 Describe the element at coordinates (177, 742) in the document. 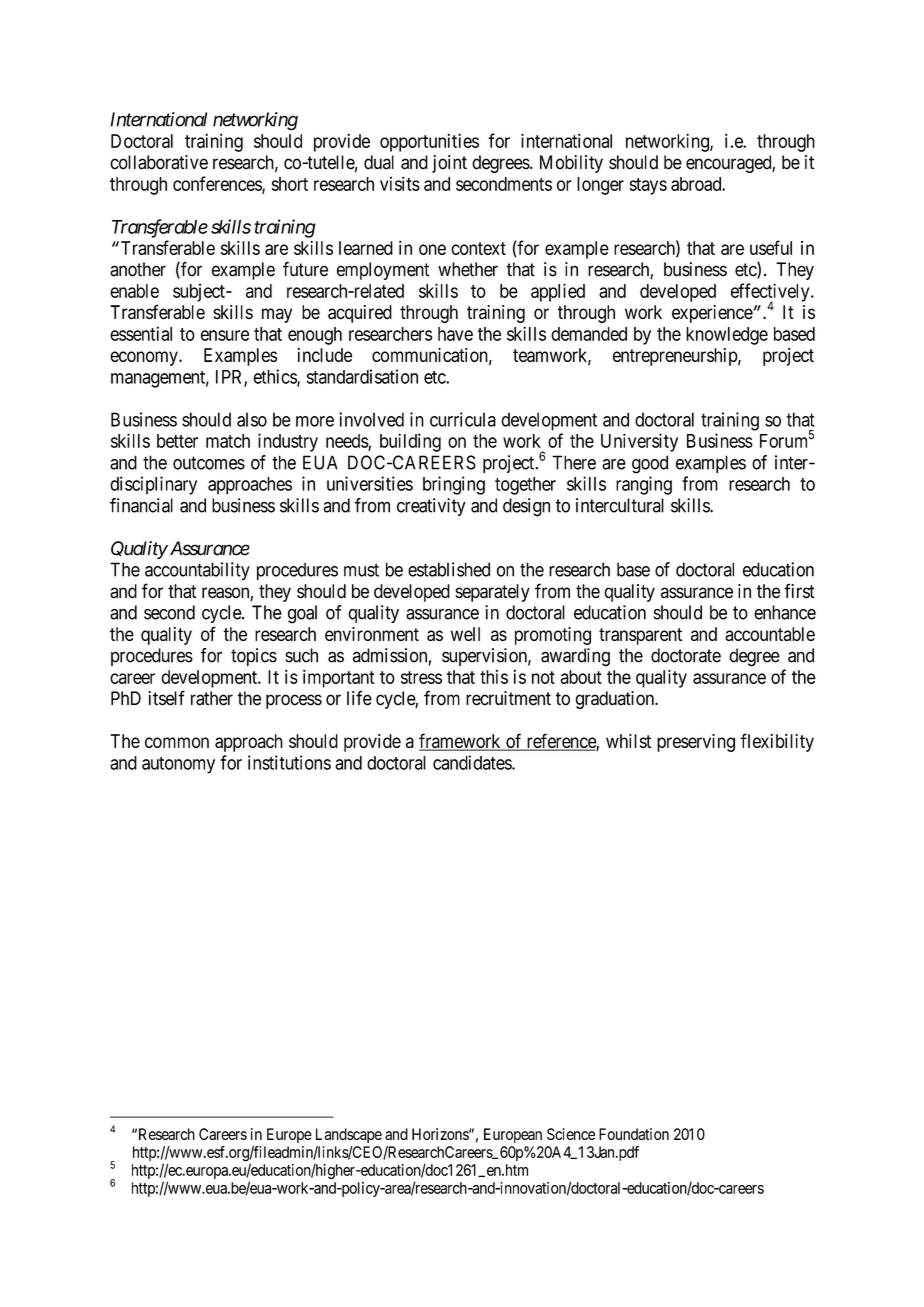

I see `common` at that location.
